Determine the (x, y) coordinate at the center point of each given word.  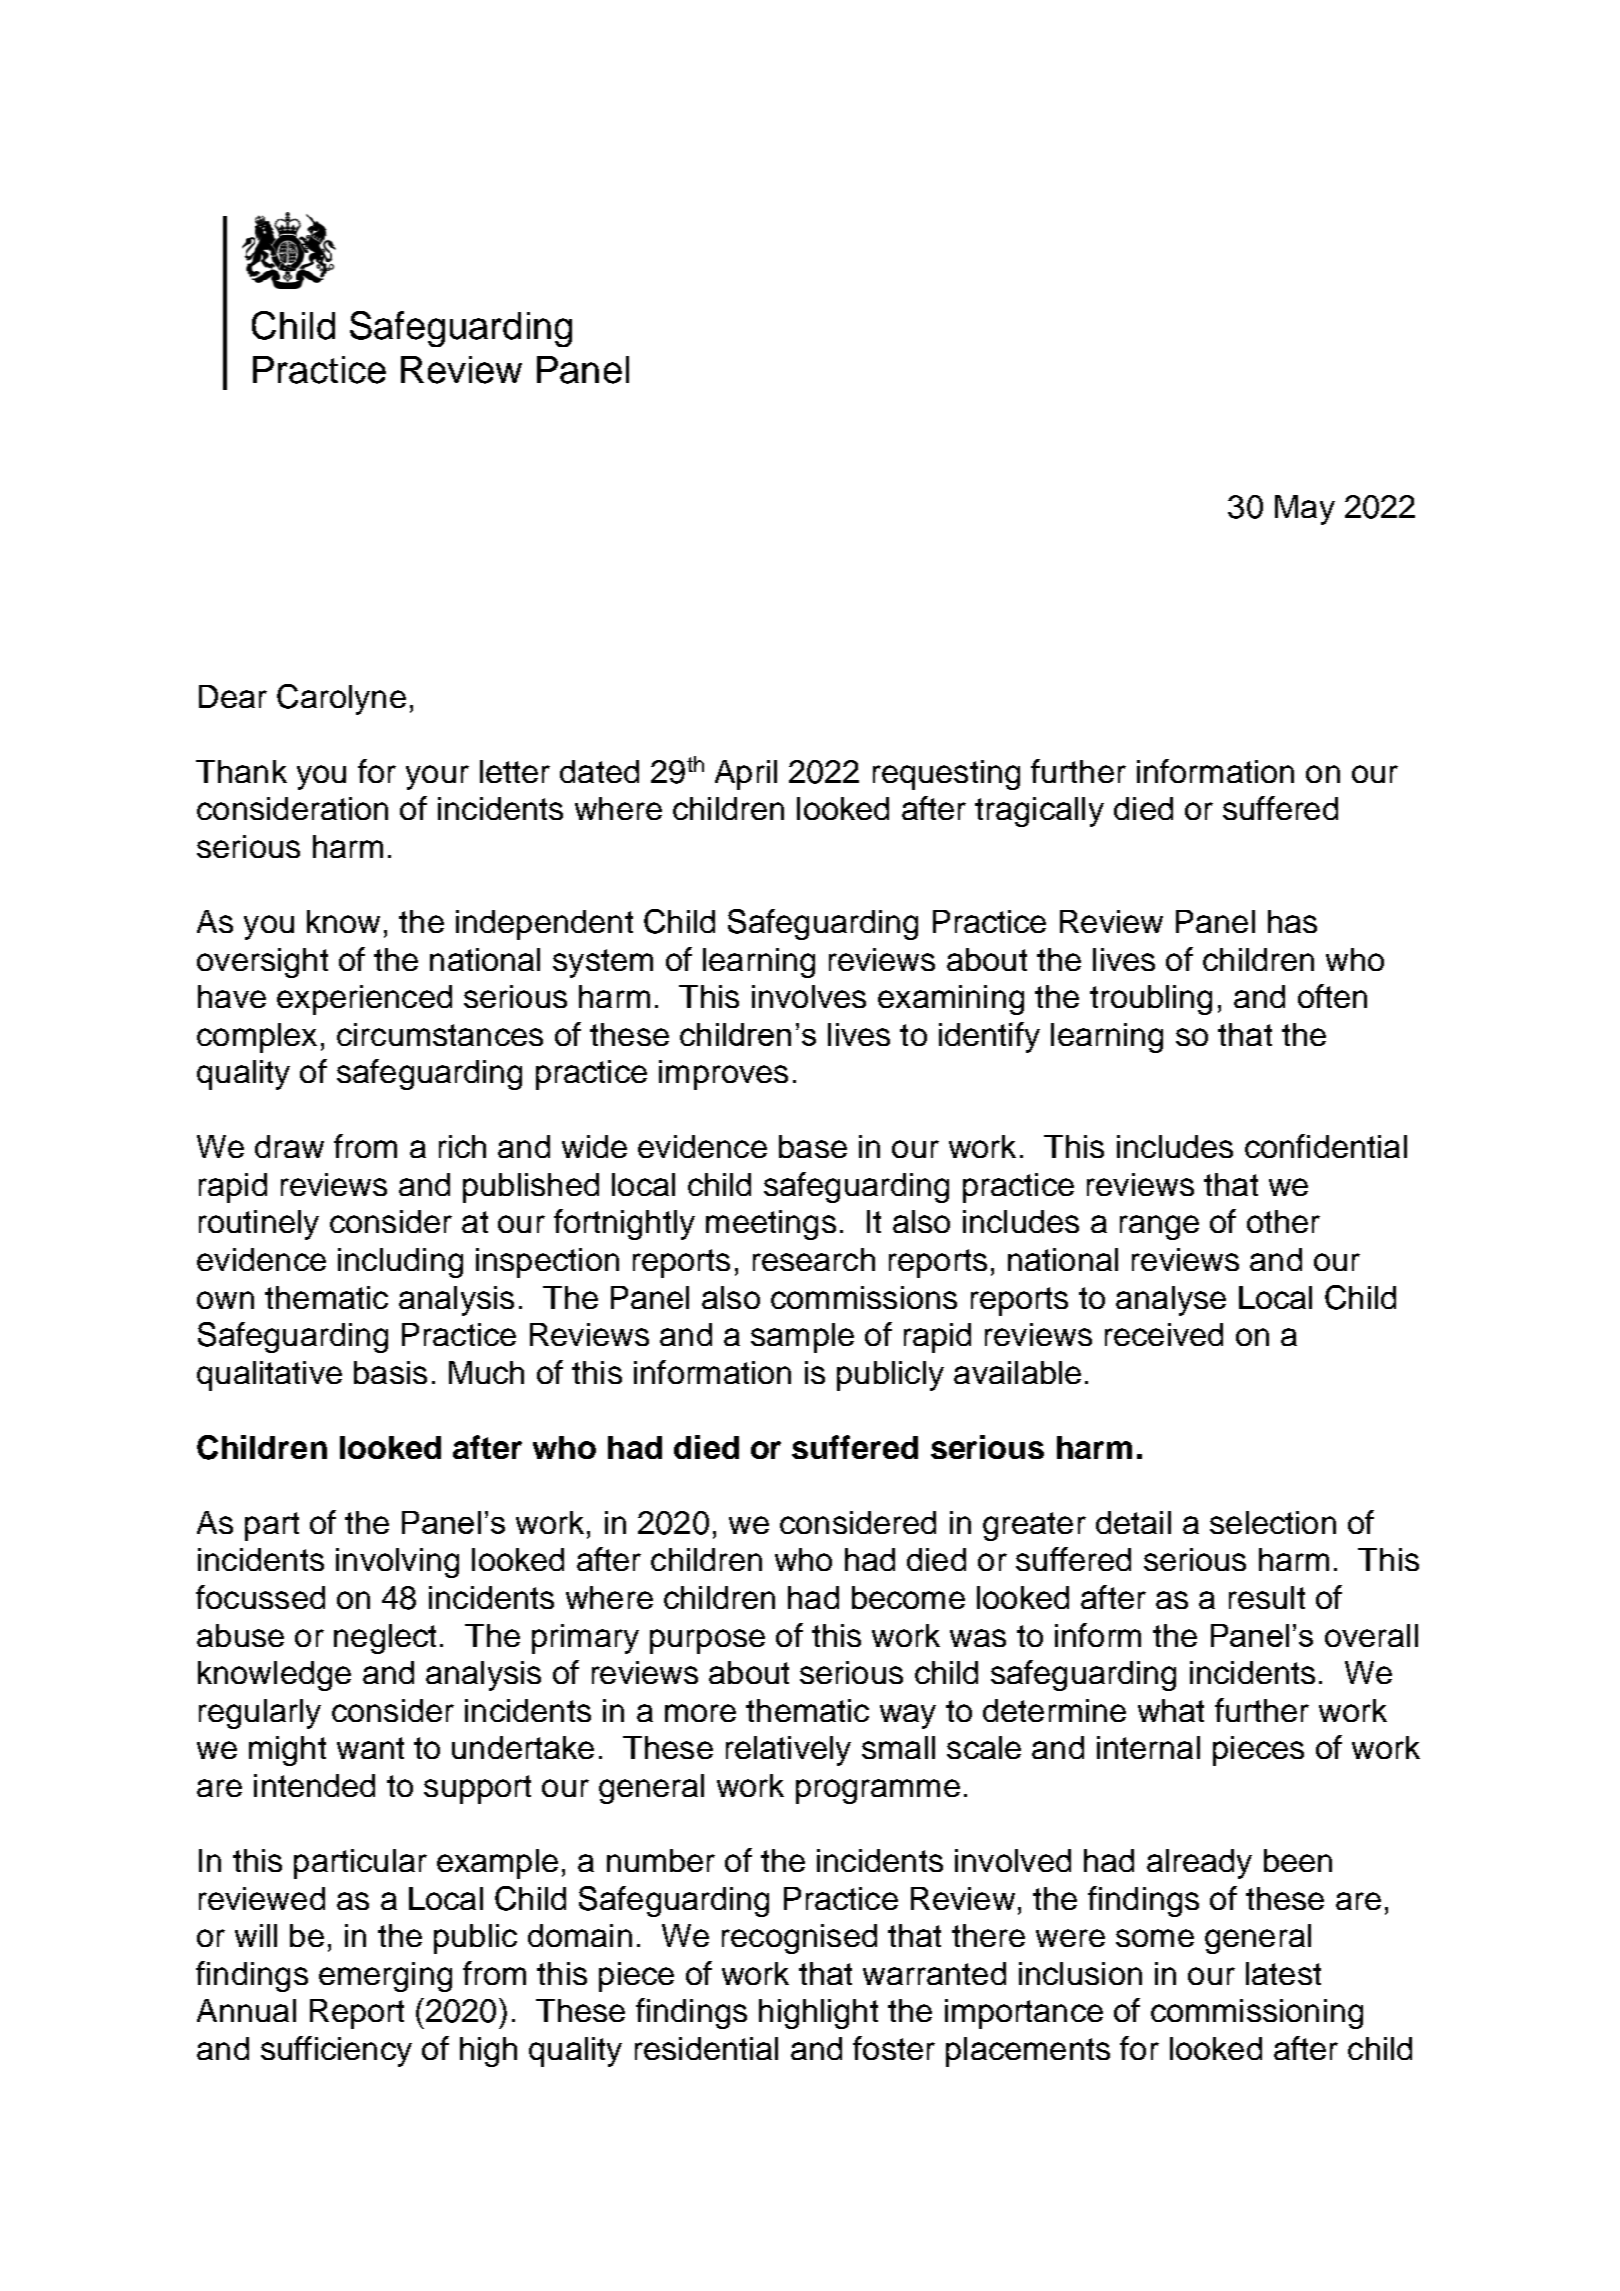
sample (802, 1338)
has (1292, 921)
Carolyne (341, 699)
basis (390, 1372)
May (1305, 510)
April (746, 775)
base (813, 1146)
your (437, 777)
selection (1273, 1522)
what (1171, 1710)
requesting (946, 775)
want (370, 1748)
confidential (1326, 1146)
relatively (788, 1751)
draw (289, 1146)
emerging (385, 1977)
